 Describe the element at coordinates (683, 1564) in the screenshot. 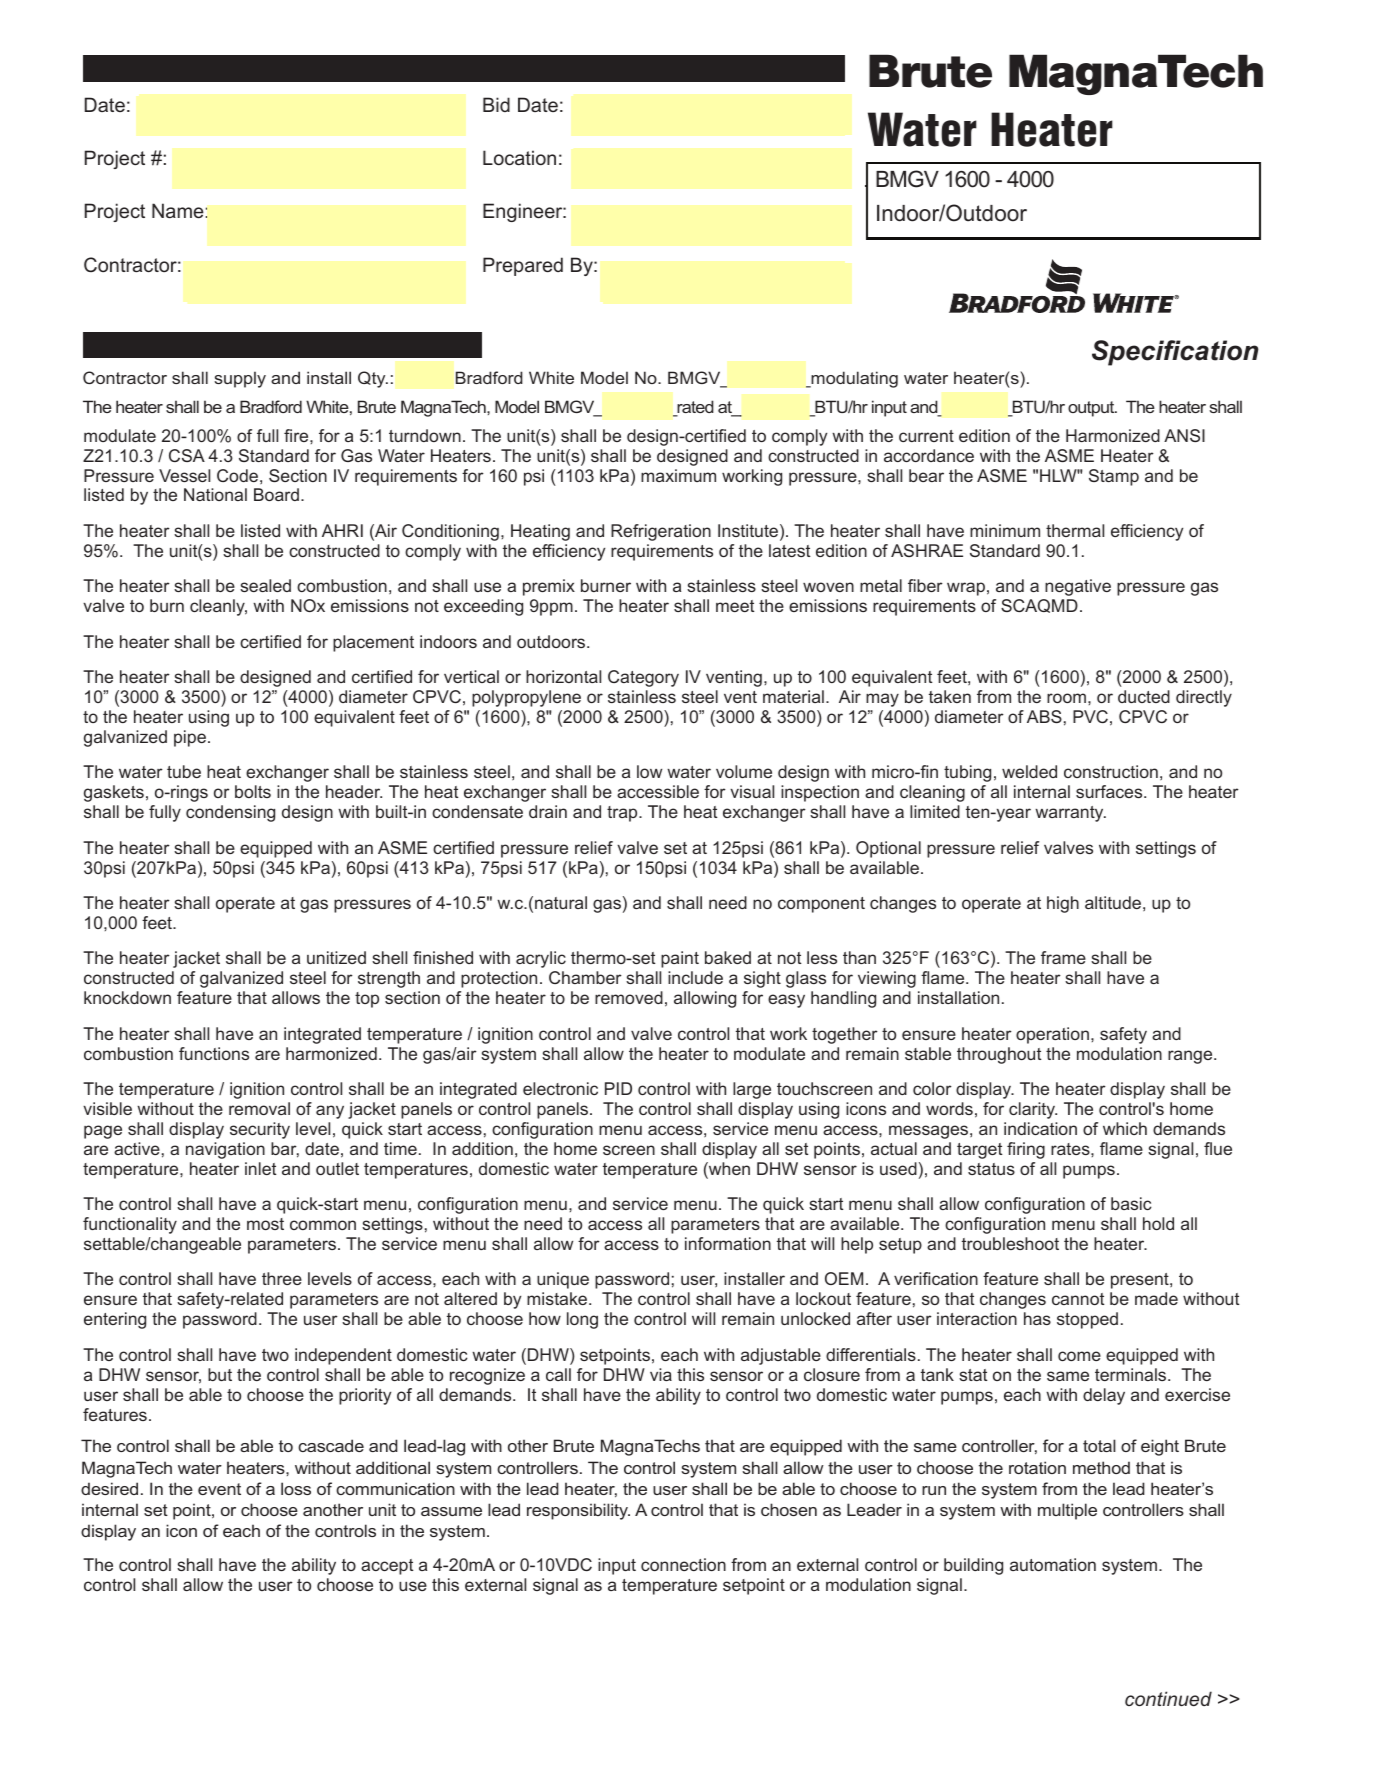

I see `connection` at that location.
